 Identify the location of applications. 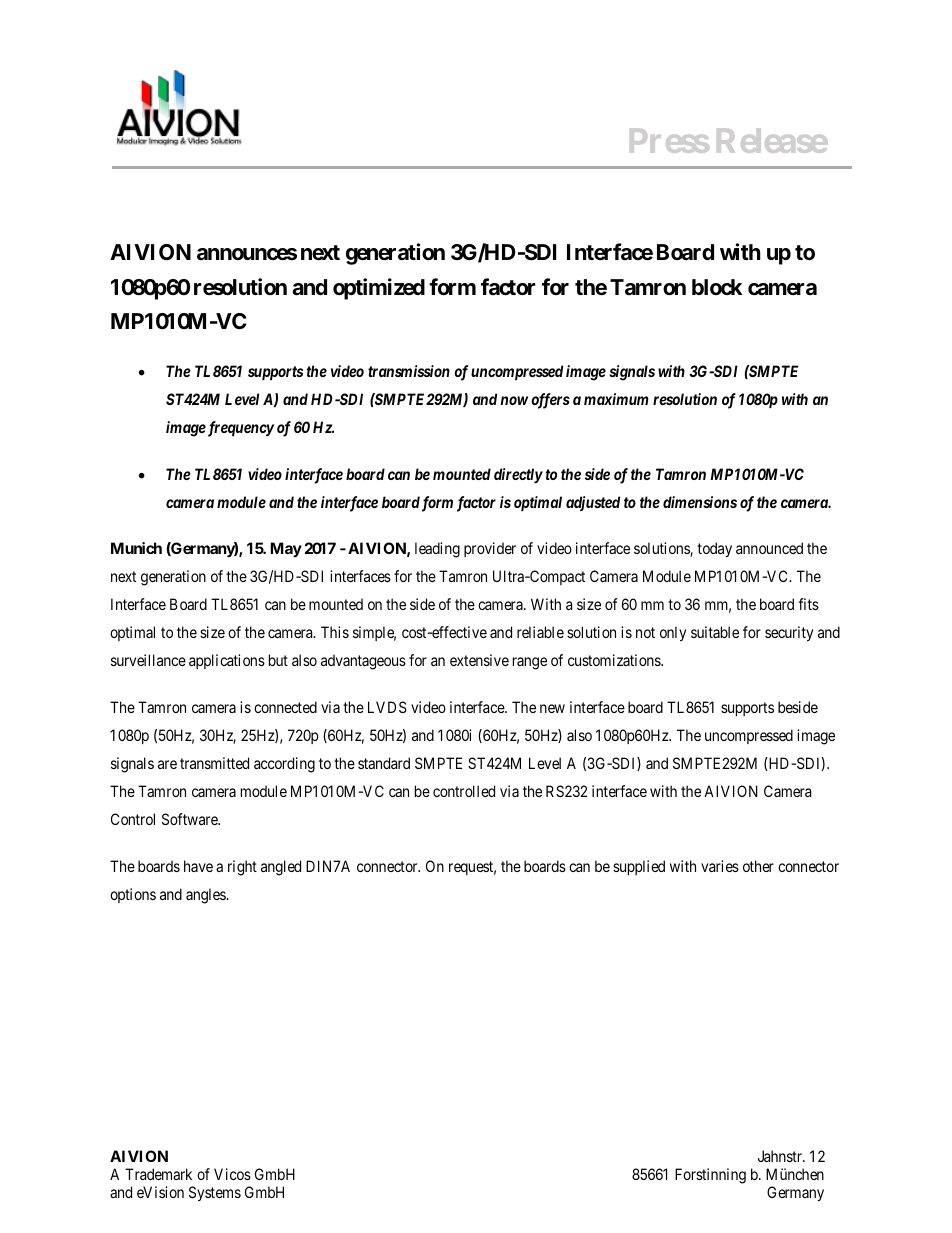
(227, 661).
